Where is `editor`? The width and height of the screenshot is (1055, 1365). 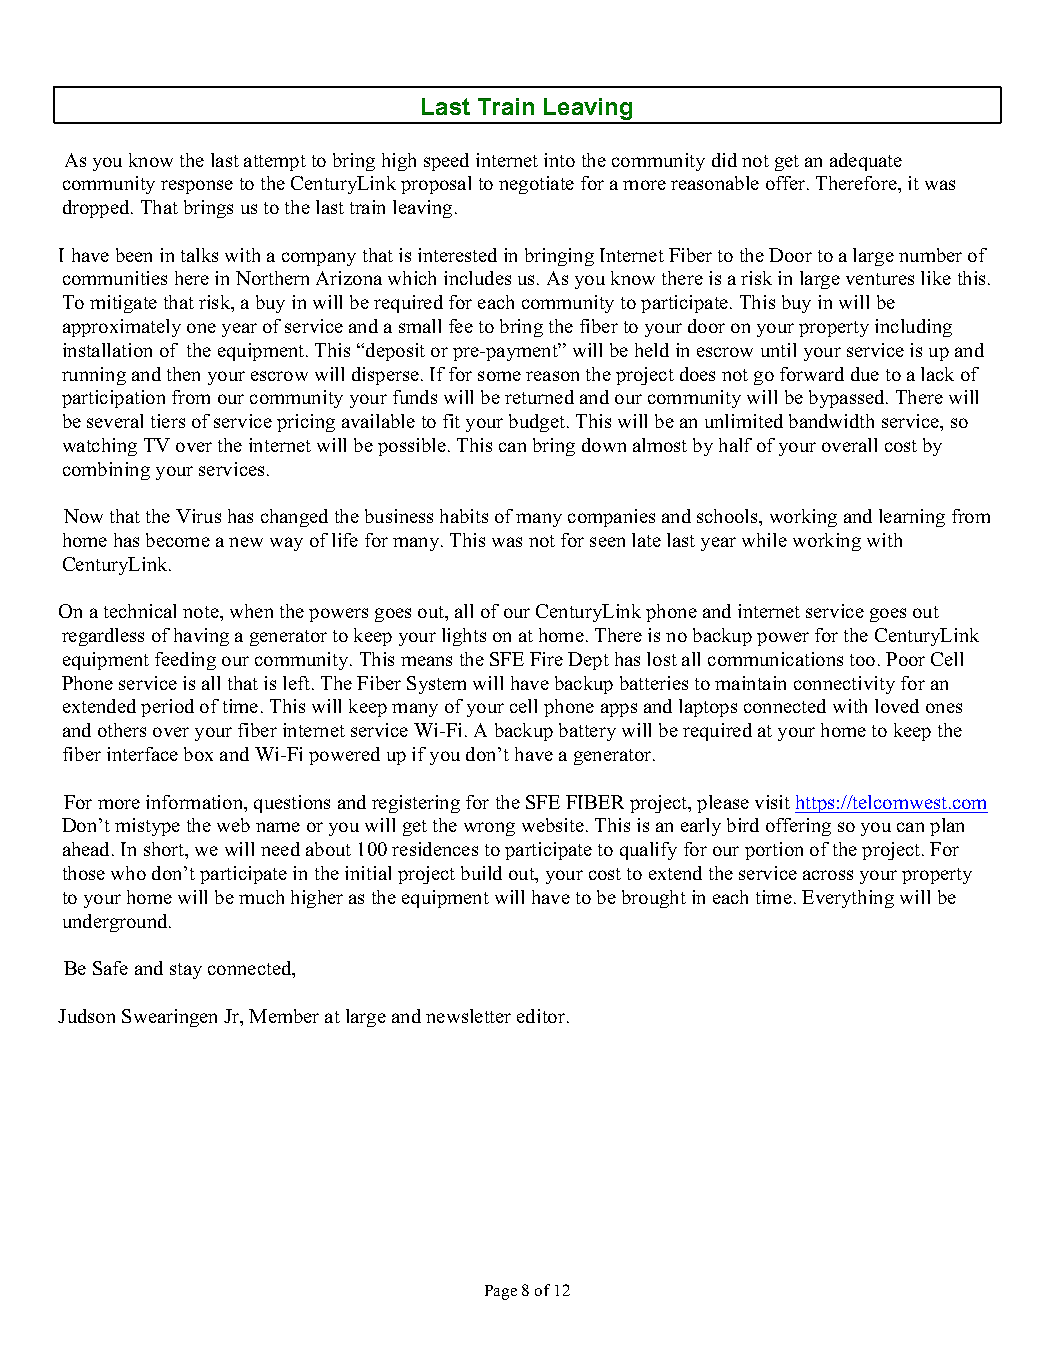
editor is located at coordinates (541, 1016).
